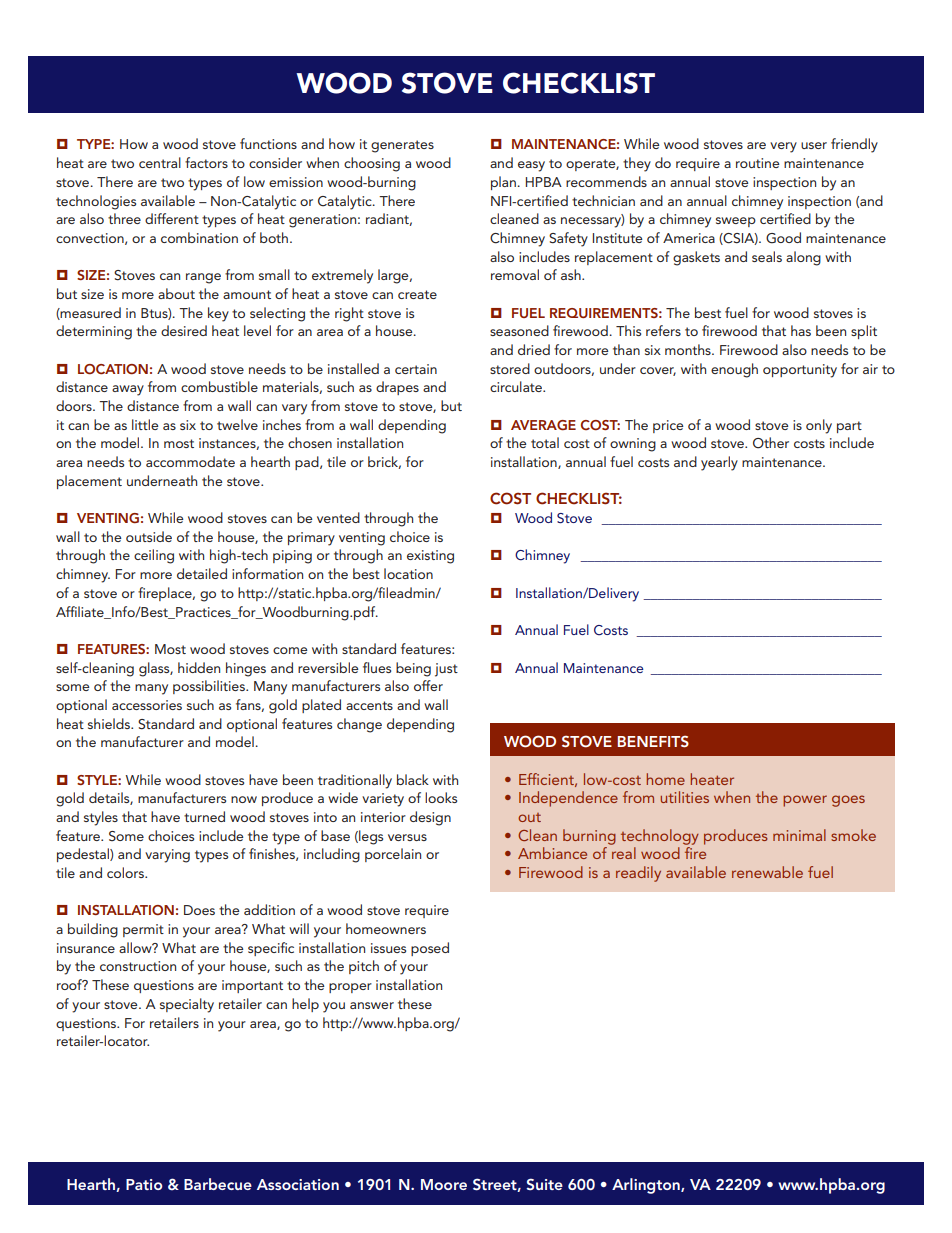 This screenshot has height=1233, width=952. I want to click on accommodate, so click(190, 461).
